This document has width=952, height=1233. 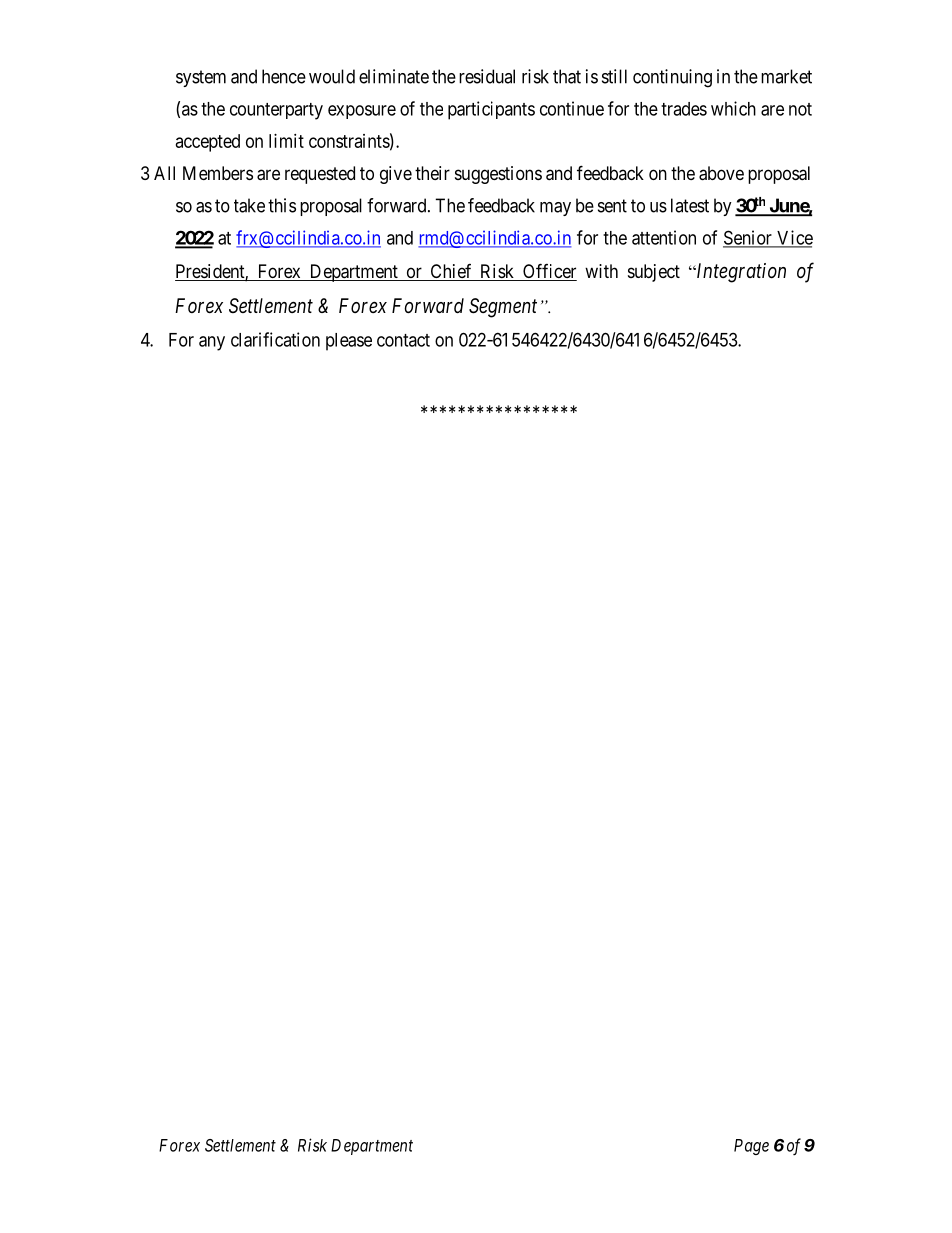 What do you see at coordinates (654, 273) in the document?
I see `subject` at bounding box center [654, 273].
